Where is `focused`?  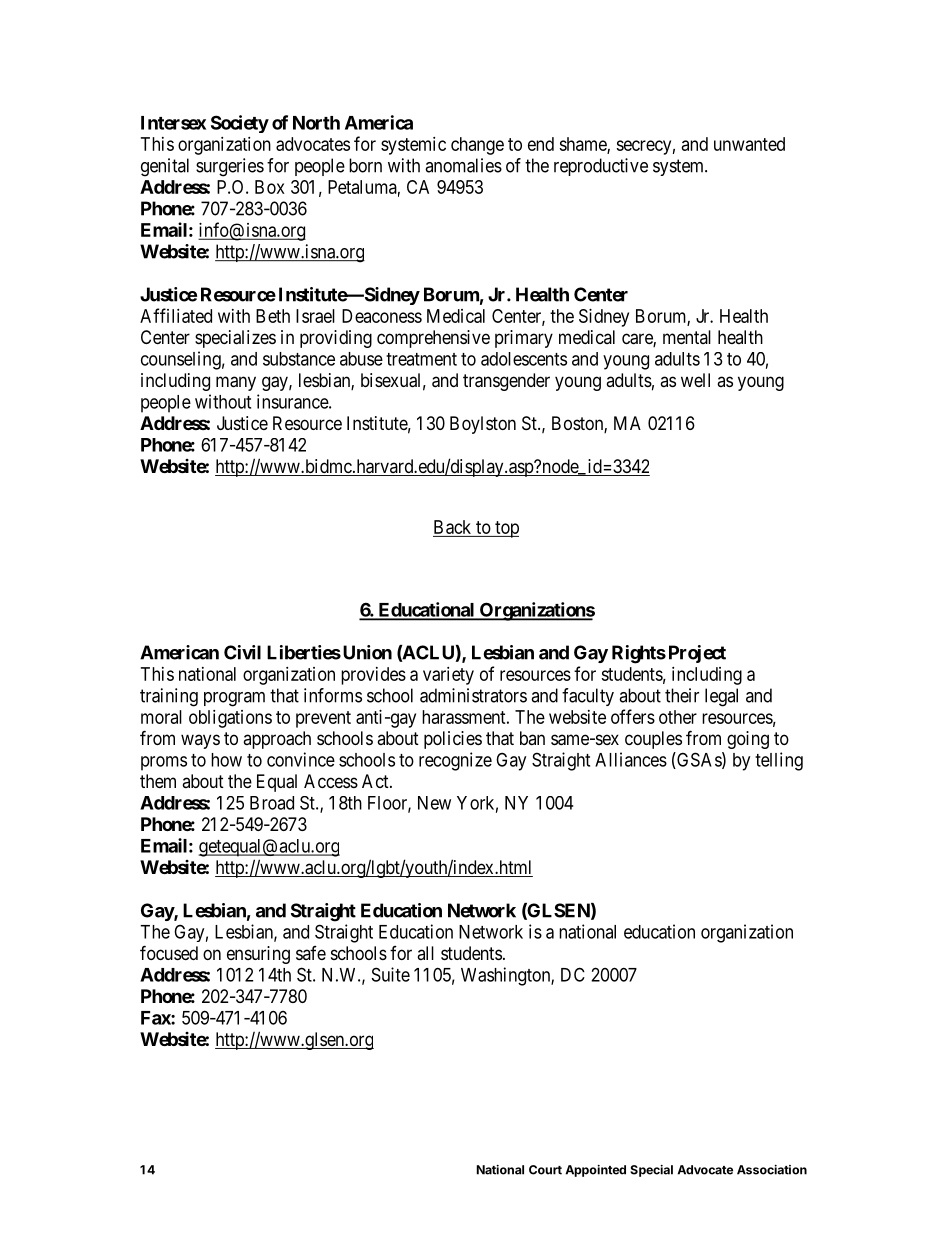
focused is located at coordinates (169, 952).
